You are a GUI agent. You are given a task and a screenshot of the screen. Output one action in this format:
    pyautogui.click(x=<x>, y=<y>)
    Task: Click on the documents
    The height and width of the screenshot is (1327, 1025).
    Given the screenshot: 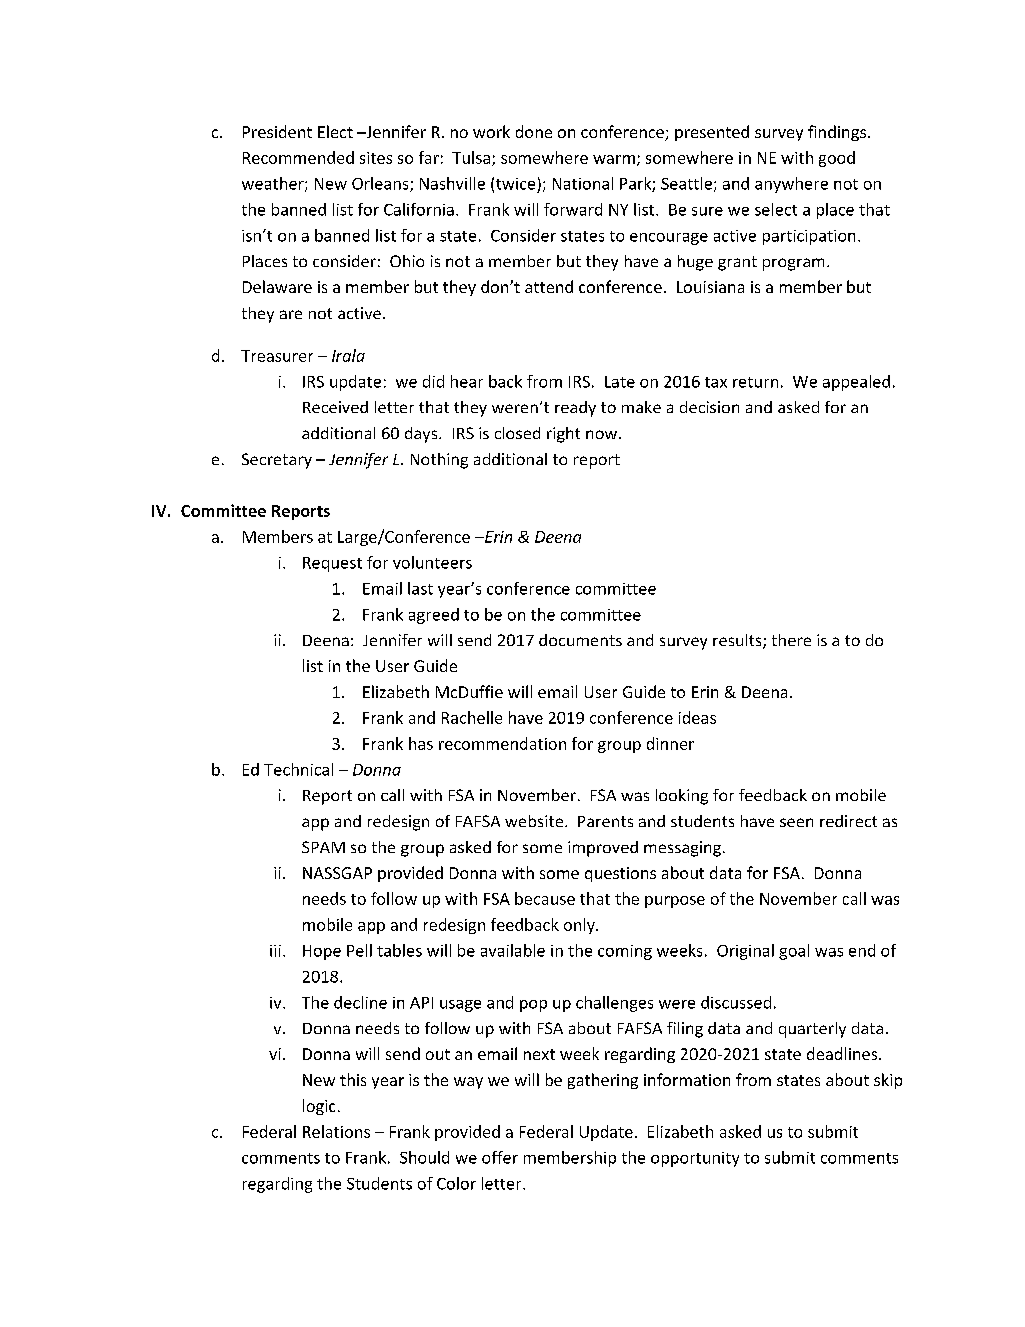 What is the action you would take?
    pyautogui.click(x=580, y=640)
